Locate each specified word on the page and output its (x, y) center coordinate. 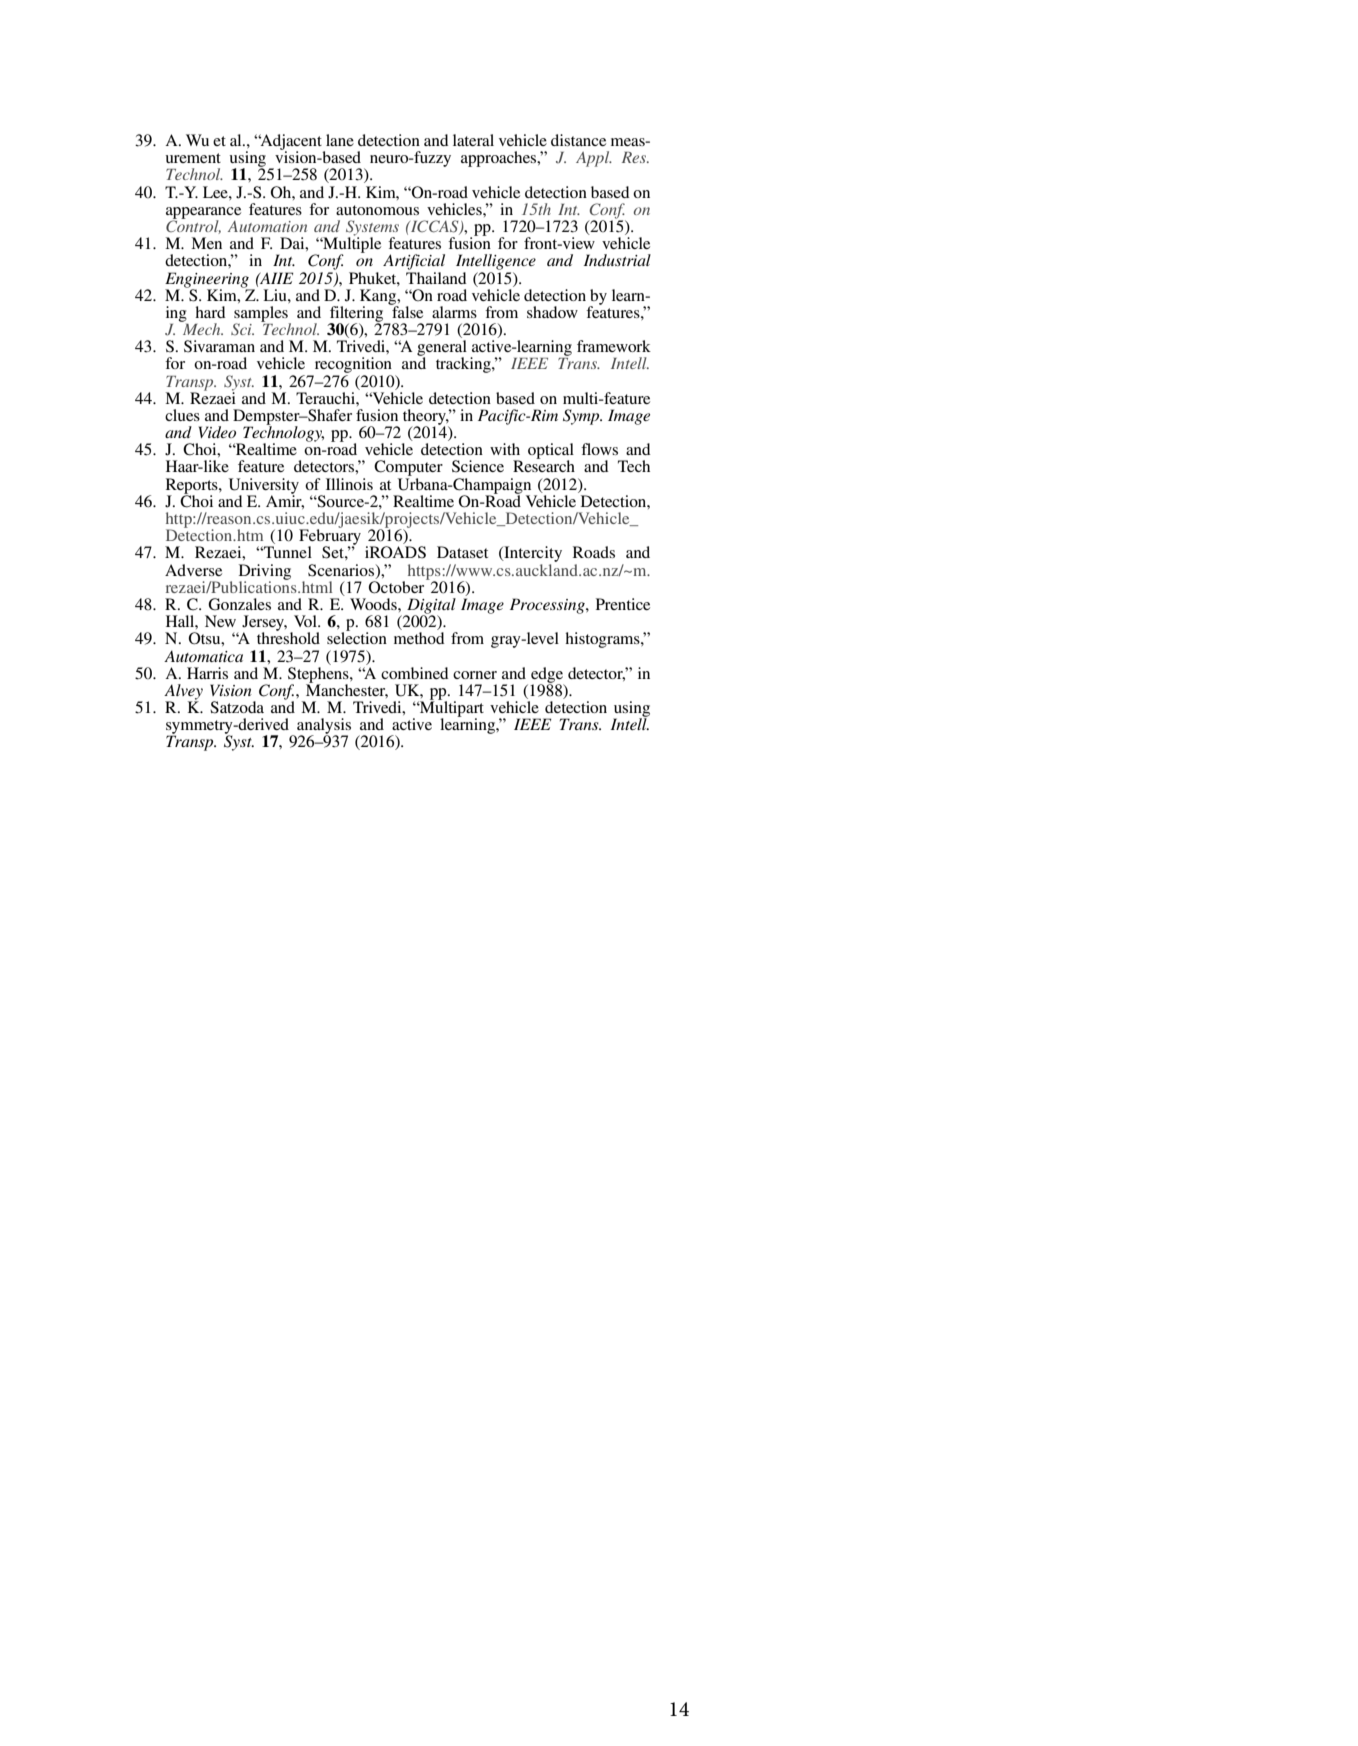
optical (551, 452)
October (398, 586)
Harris (207, 673)
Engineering (208, 281)
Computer (408, 469)
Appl (594, 159)
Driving (265, 573)
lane (340, 140)
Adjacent (291, 143)
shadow (552, 312)
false (406, 311)
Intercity (532, 555)
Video (217, 432)
